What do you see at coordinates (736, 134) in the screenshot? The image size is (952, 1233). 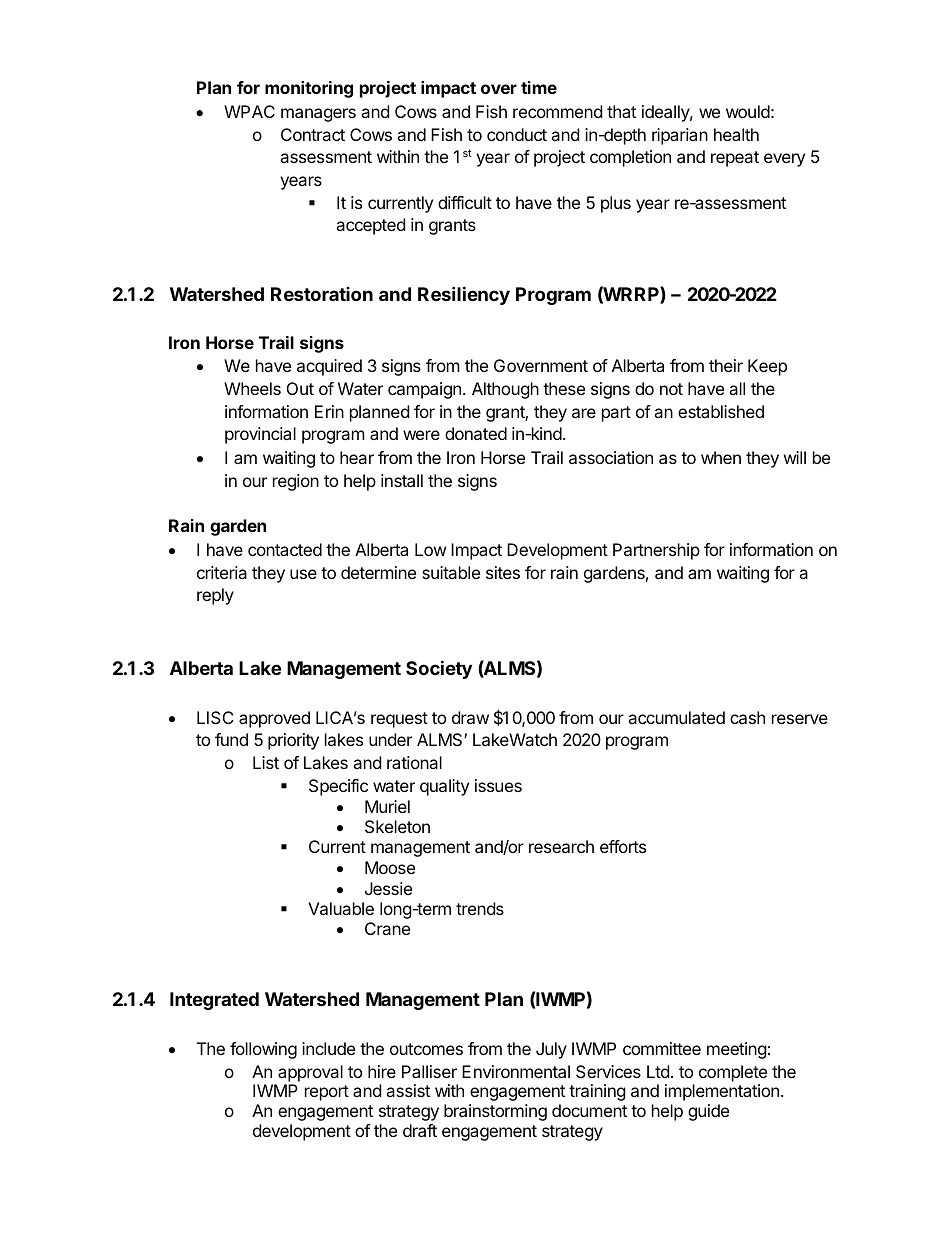 I see `health` at bounding box center [736, 134].
